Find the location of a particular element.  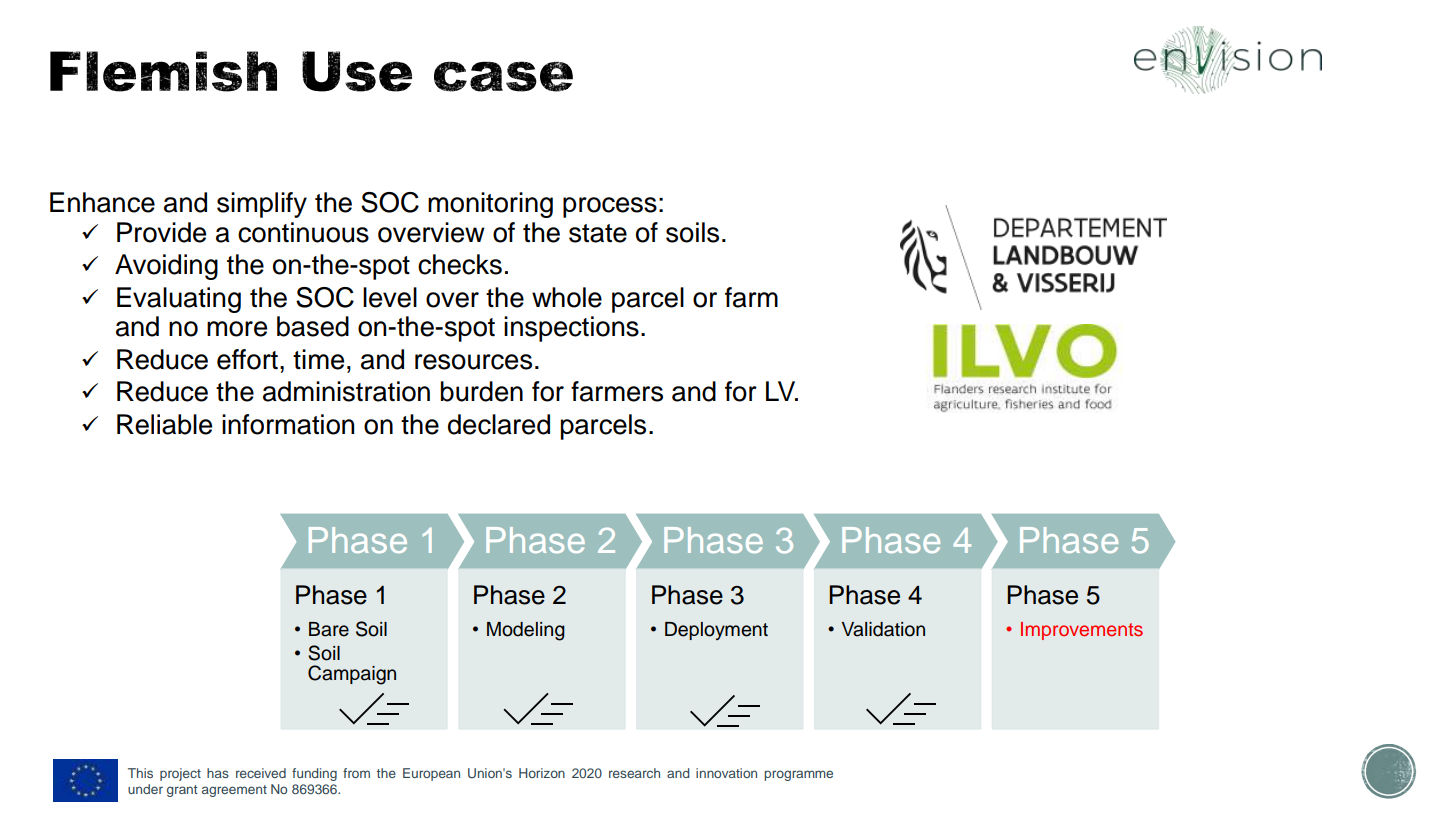

Validation is located at coordinates (883, 629).
